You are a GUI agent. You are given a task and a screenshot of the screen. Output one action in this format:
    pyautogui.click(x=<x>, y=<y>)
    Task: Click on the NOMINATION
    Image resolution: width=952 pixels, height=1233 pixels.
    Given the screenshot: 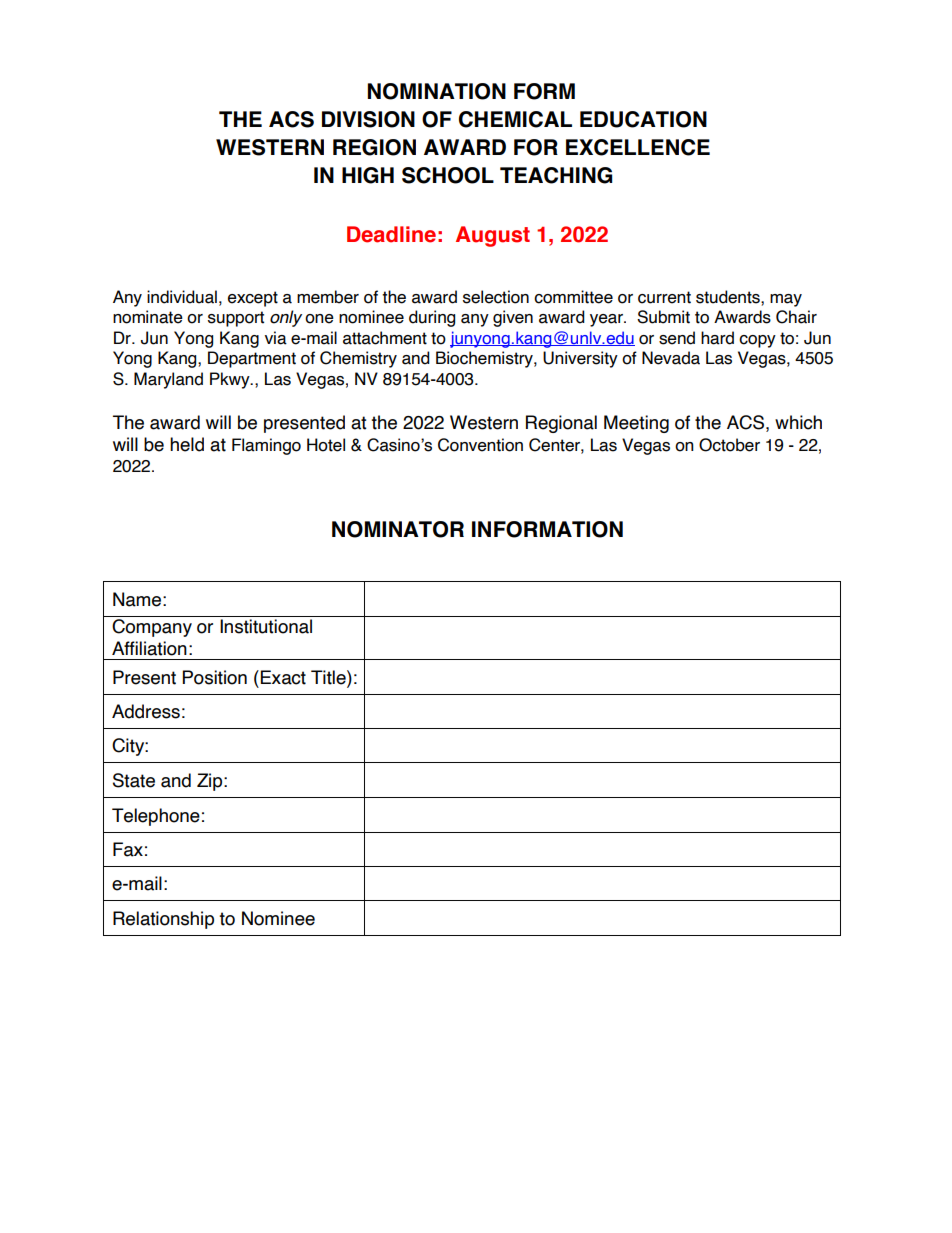 What is the action you would take?
    pyautogui.click(x=437, y=91)
